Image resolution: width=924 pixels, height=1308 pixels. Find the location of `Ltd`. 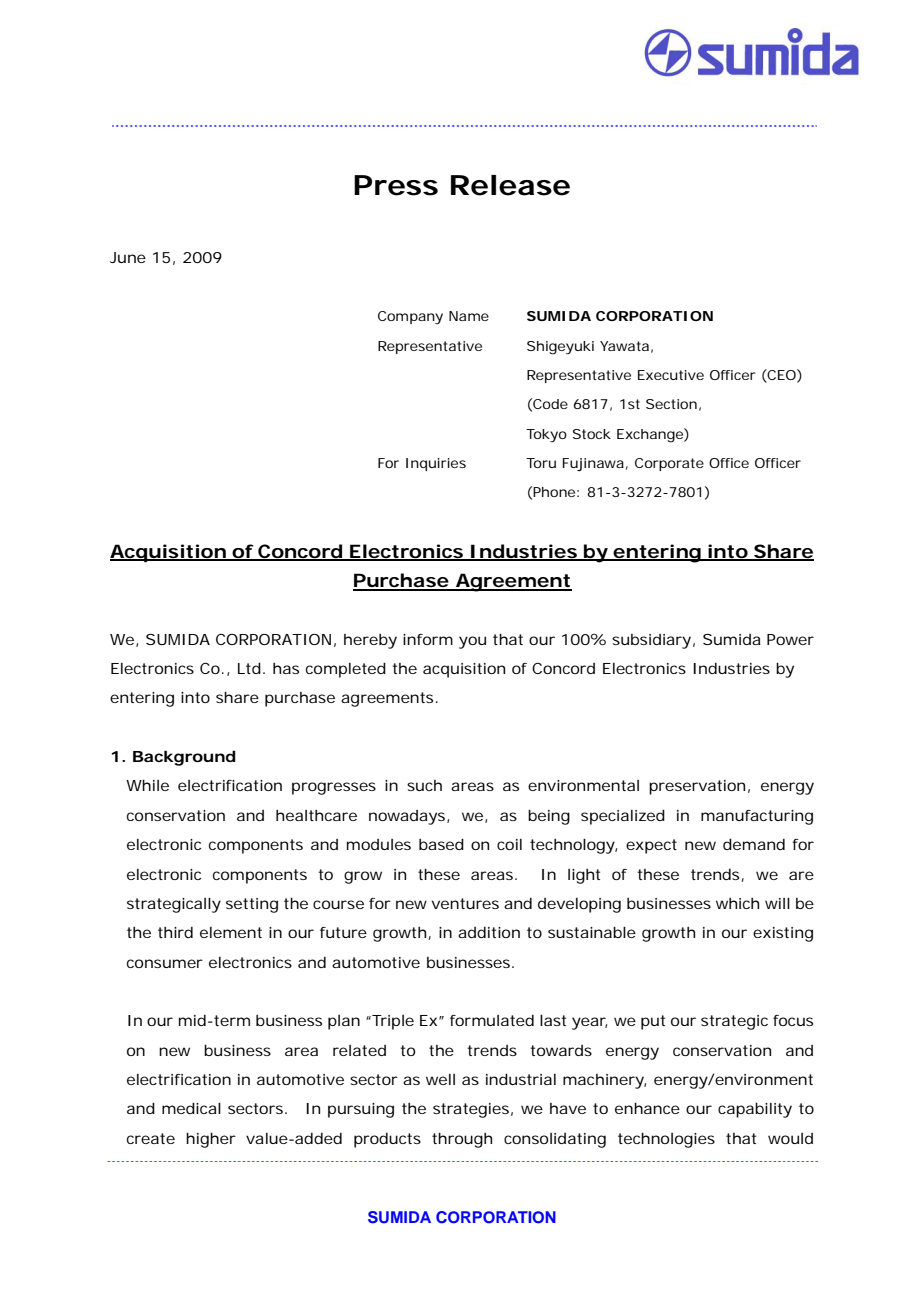

Ltd is located at coordinates (249, 668).
